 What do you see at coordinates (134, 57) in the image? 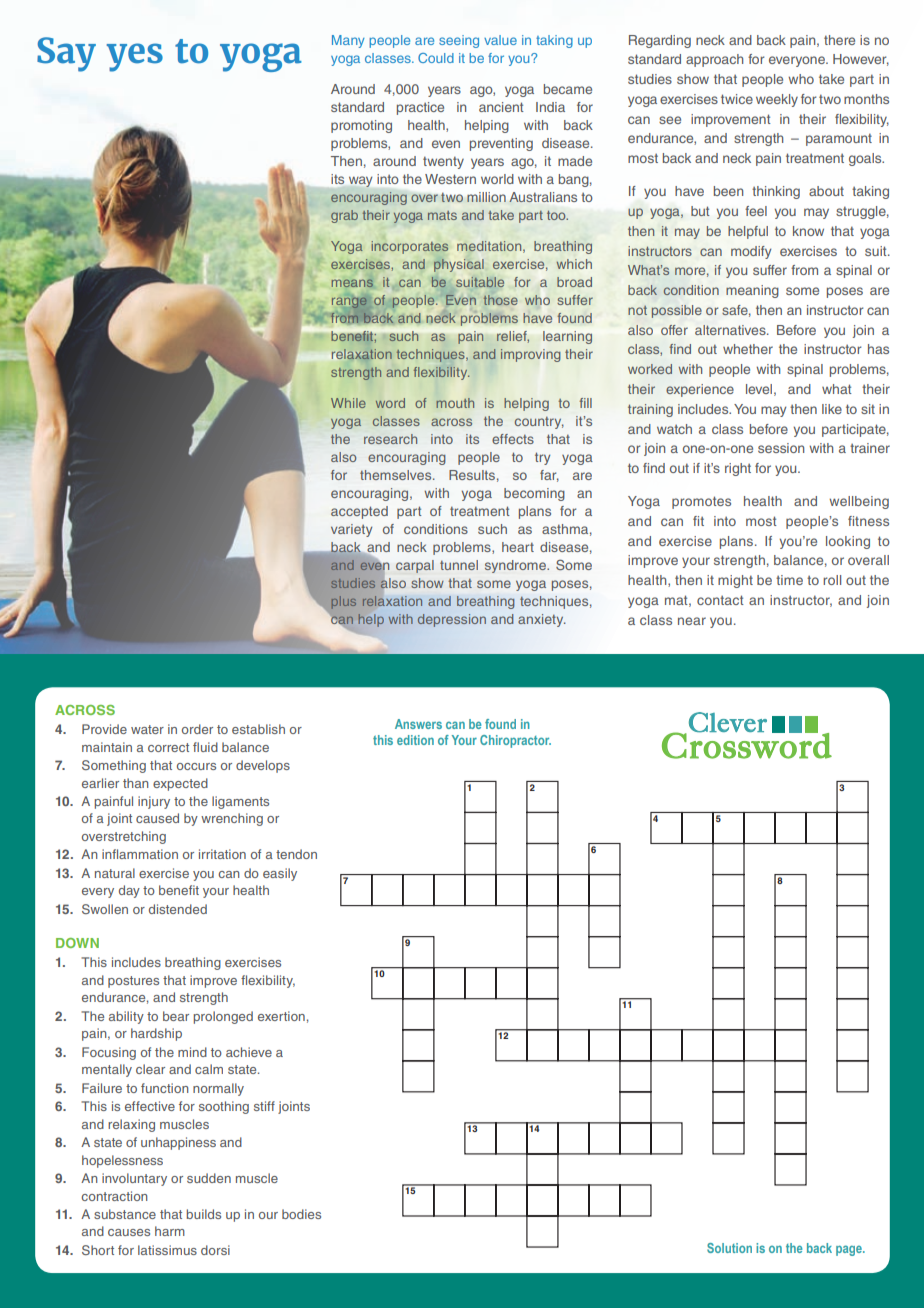
I see `yes` at bounding box center [134, 57].
